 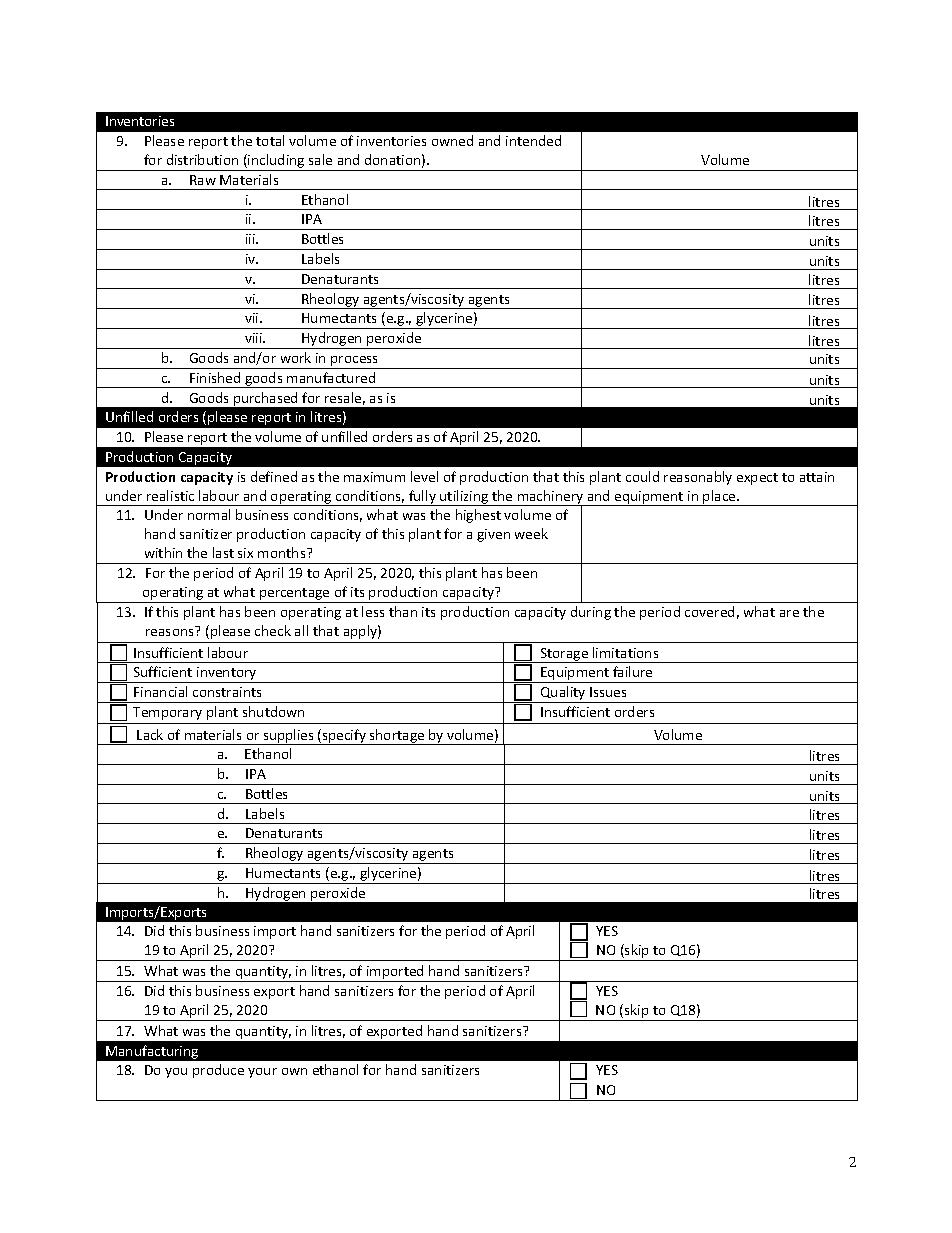 What do you see at coordinates (355, 362) in the image?
I see `process` at bounding box center [355, 362].
